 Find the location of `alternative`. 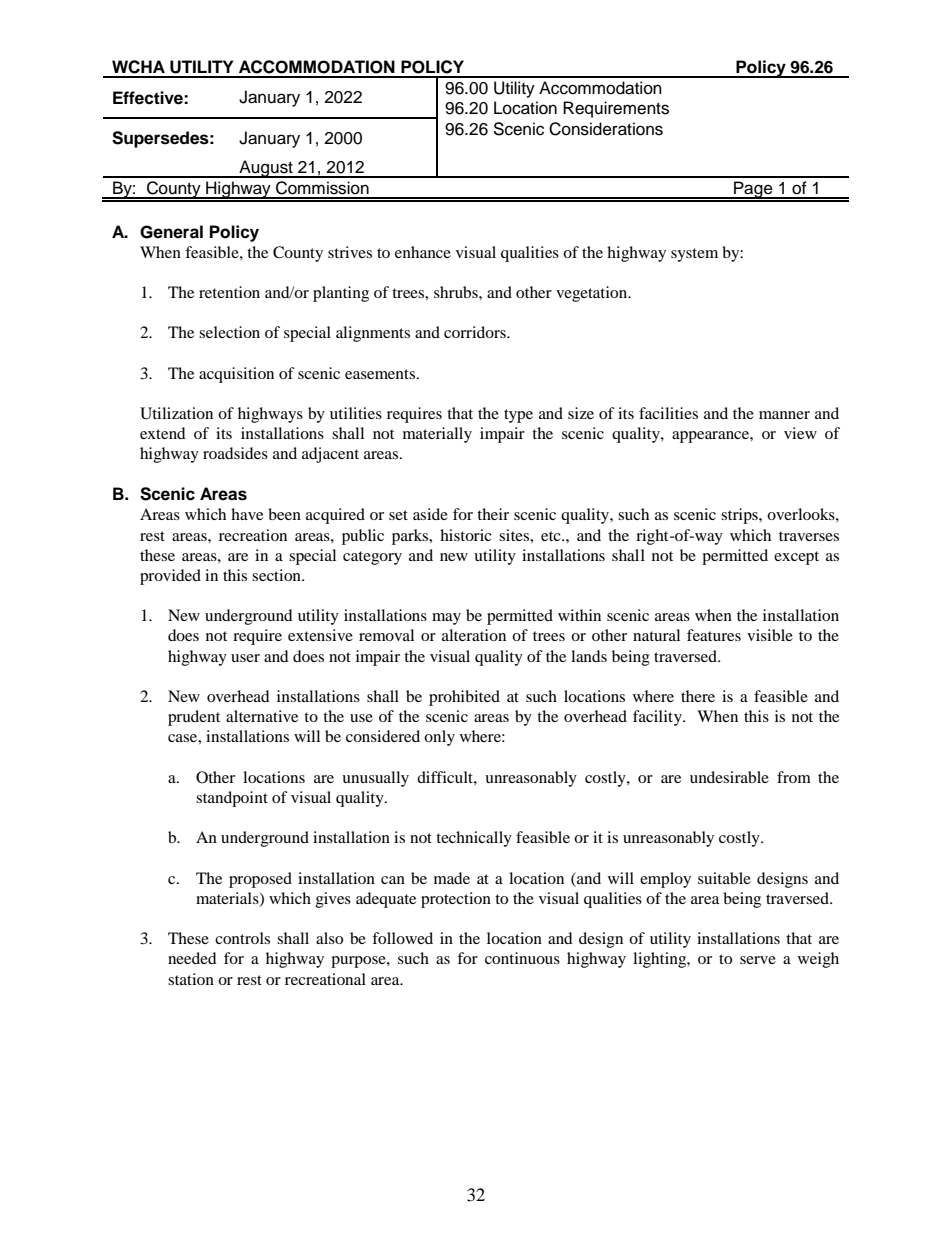

alternative is located at coordinates (262, 716).
